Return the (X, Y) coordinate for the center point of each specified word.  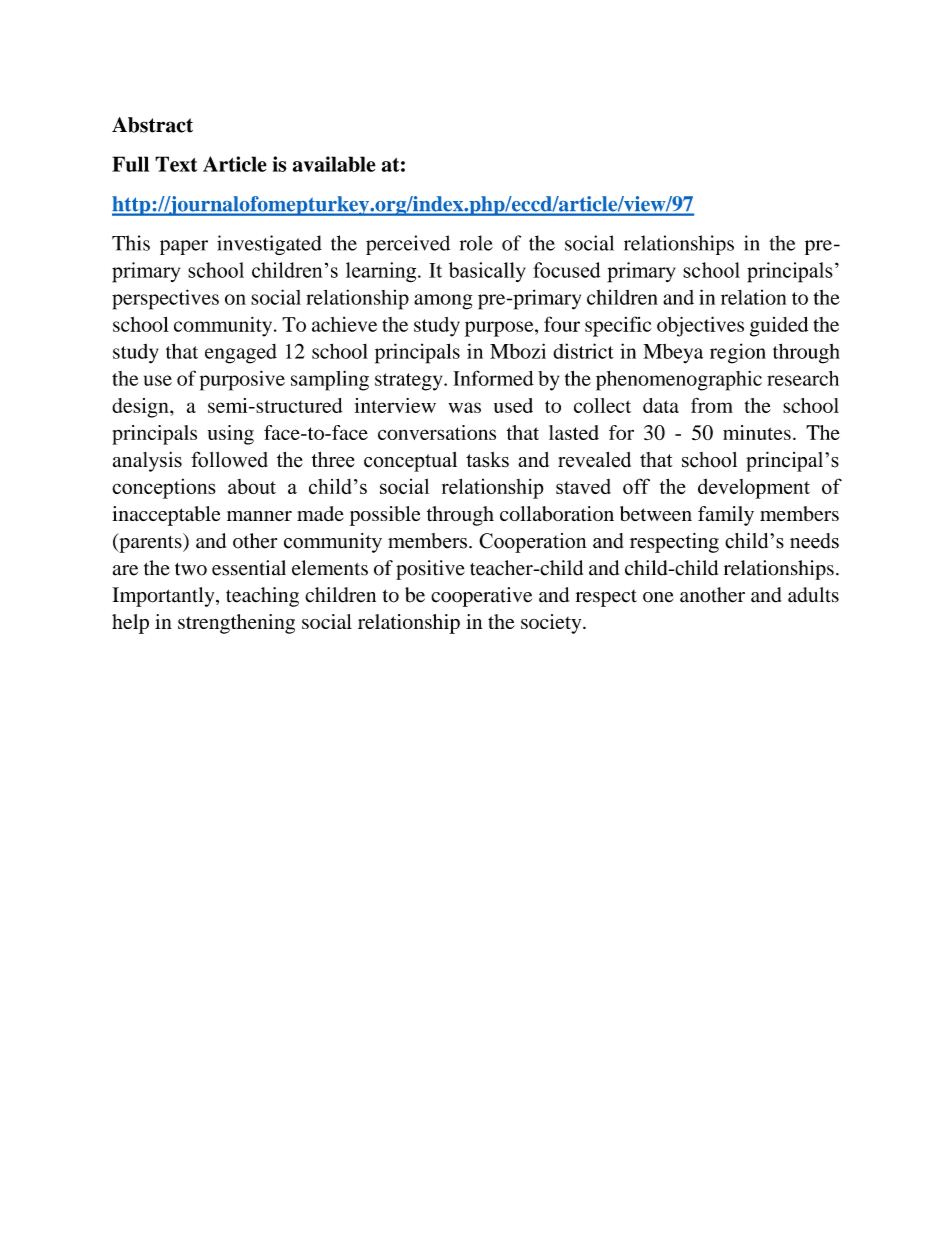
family (726, 516)
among (443, 302)
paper (184, 247)
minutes (757, 432)
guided (779, 327)
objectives (700, 326)
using (231, 435)
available (334, 164)
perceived (408, 245)
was (465, 407)
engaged (241, 354)
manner (259, 516)
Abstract (152, 125)
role (476, 243)
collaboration (557, 513)
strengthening (236, 624)
